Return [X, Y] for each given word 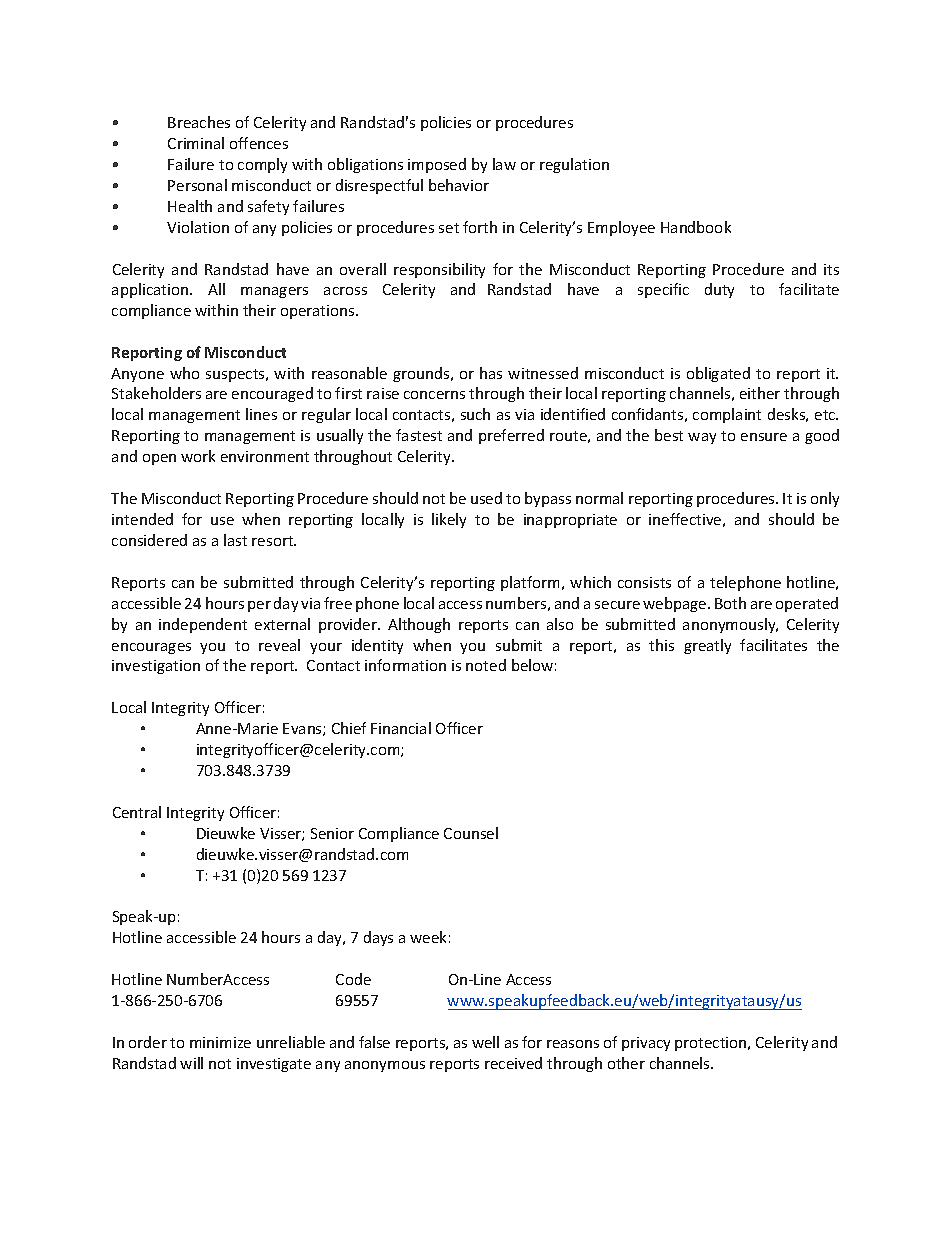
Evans [303, 729]
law [504, 164]
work [198, 456]
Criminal [196, 143]
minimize [220, 1042]
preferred [511, 436]
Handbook [696, 227]
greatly [707, 646]
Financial [401, 728]
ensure [764, 437]
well [485, 1042]
